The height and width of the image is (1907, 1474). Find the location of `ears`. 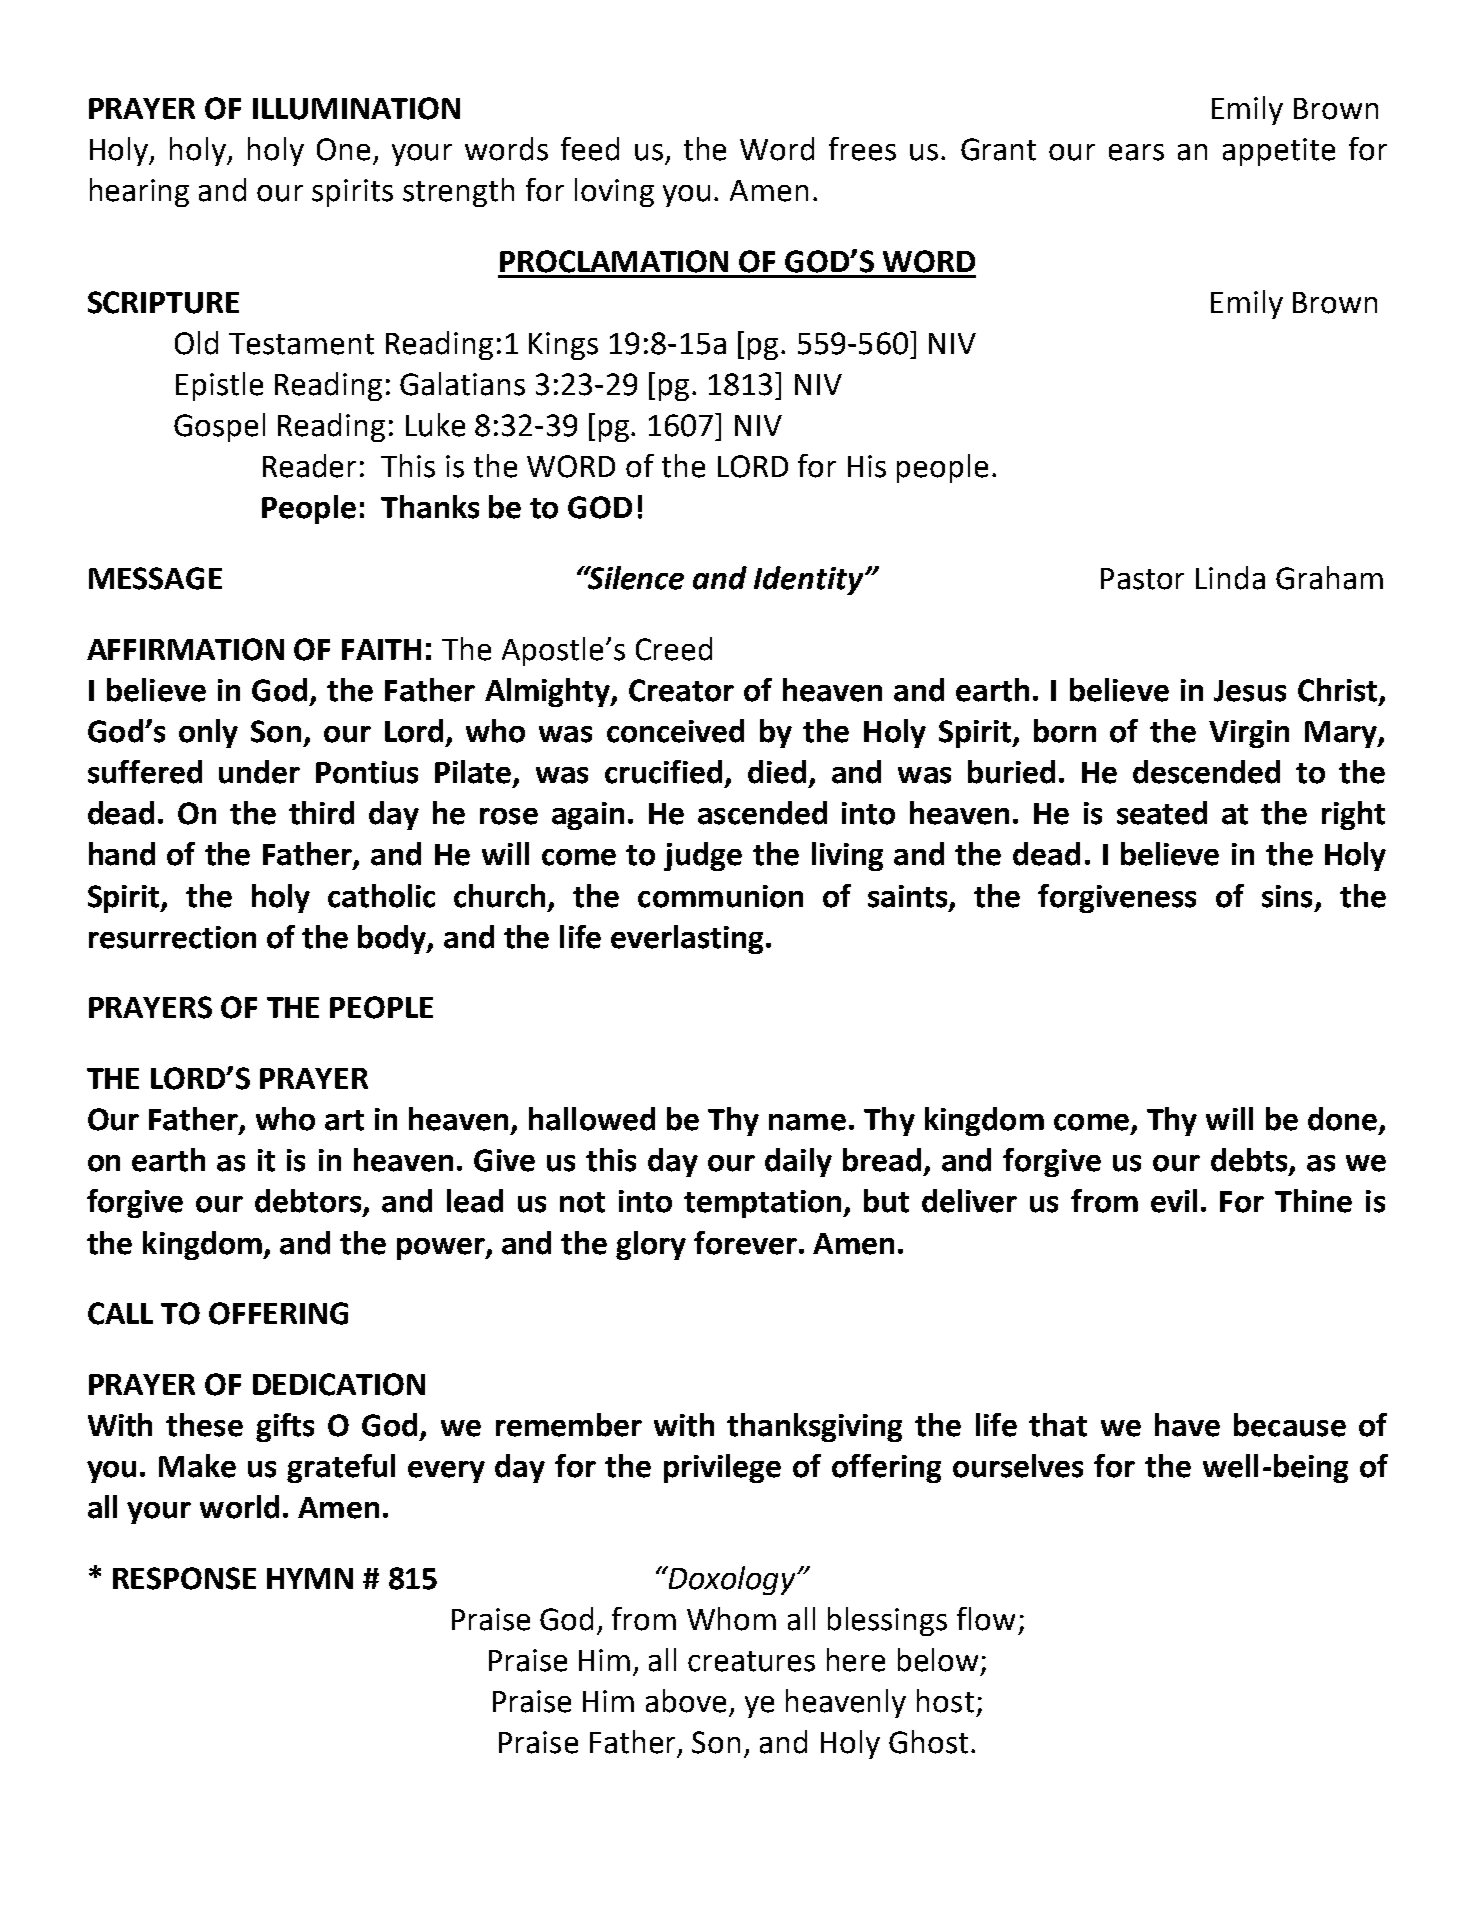

ears is located at coordinates (1136, 152).
